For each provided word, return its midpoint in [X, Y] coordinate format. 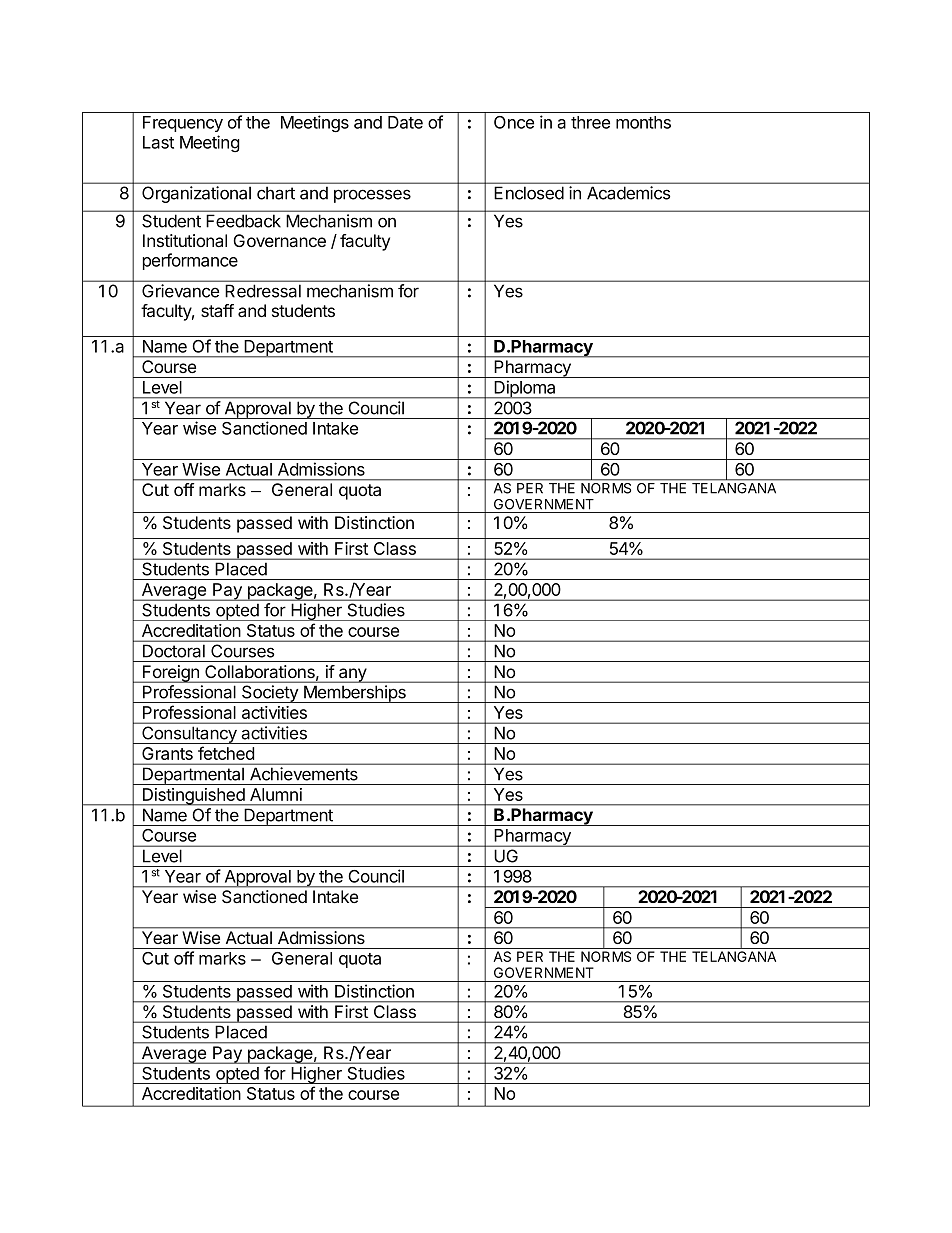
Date [405, 122]
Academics [628, 193]
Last [158, 142]
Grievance [180, 291]
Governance [279, 240]
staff [217, 311]
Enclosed [529, 193]
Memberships [355, 694]
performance [190, 261]
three [590, 122]
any [353, 675]
